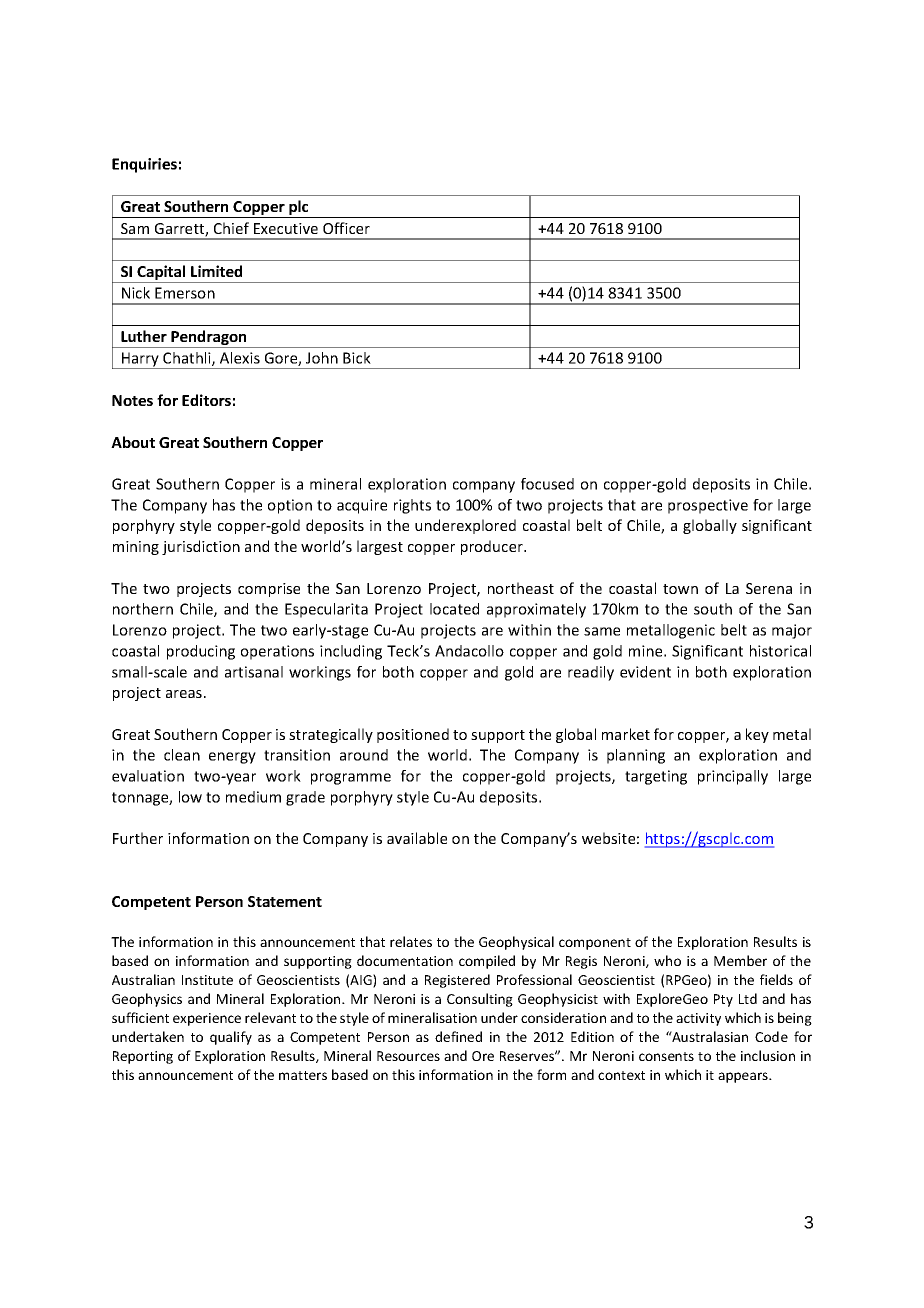 The image size is (924, 1308). Describe the element at coordinates (493, 547) in the document. I see `producer` at that location.
